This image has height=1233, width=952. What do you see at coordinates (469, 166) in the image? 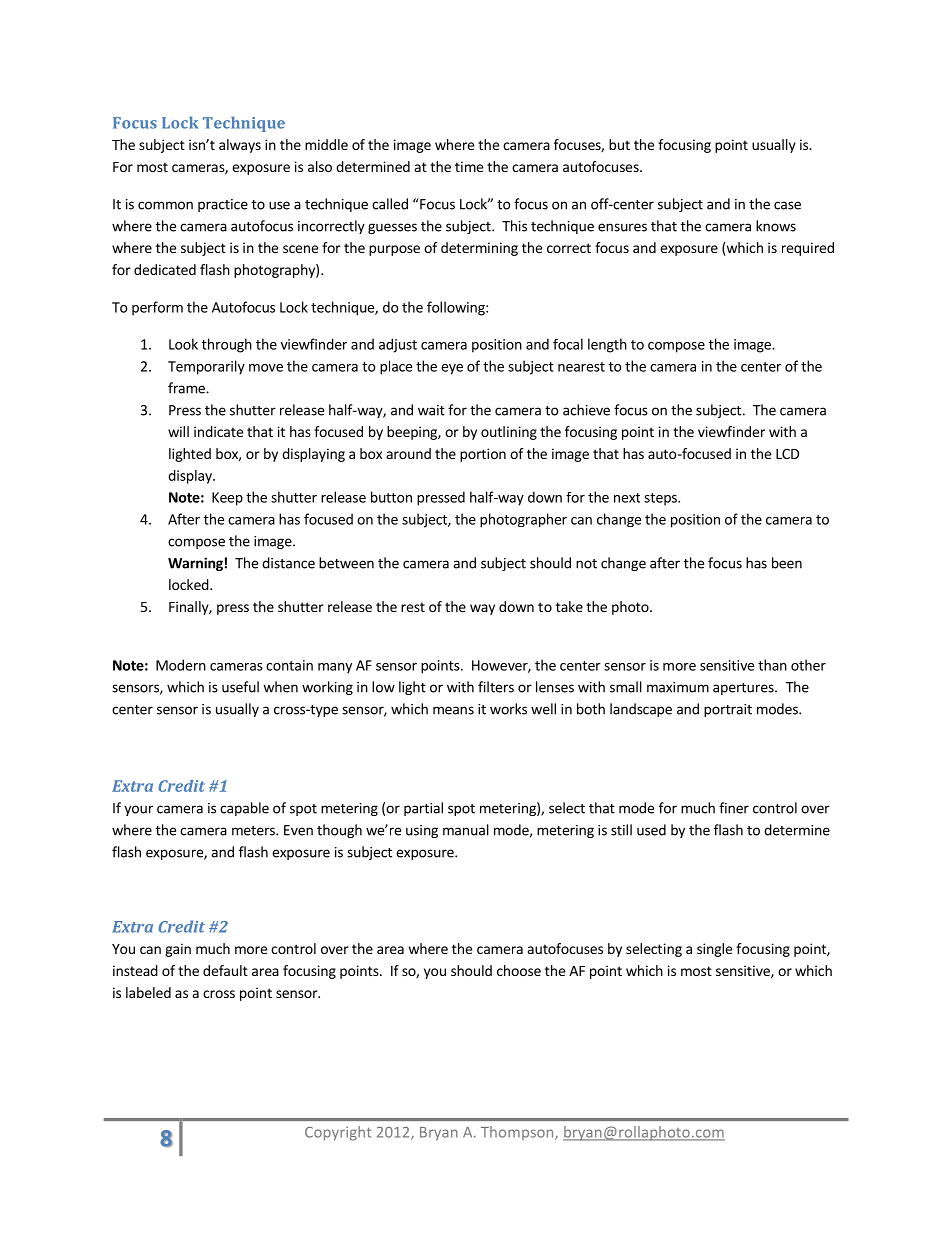
I see `time` at bounding box center [469, 166].
